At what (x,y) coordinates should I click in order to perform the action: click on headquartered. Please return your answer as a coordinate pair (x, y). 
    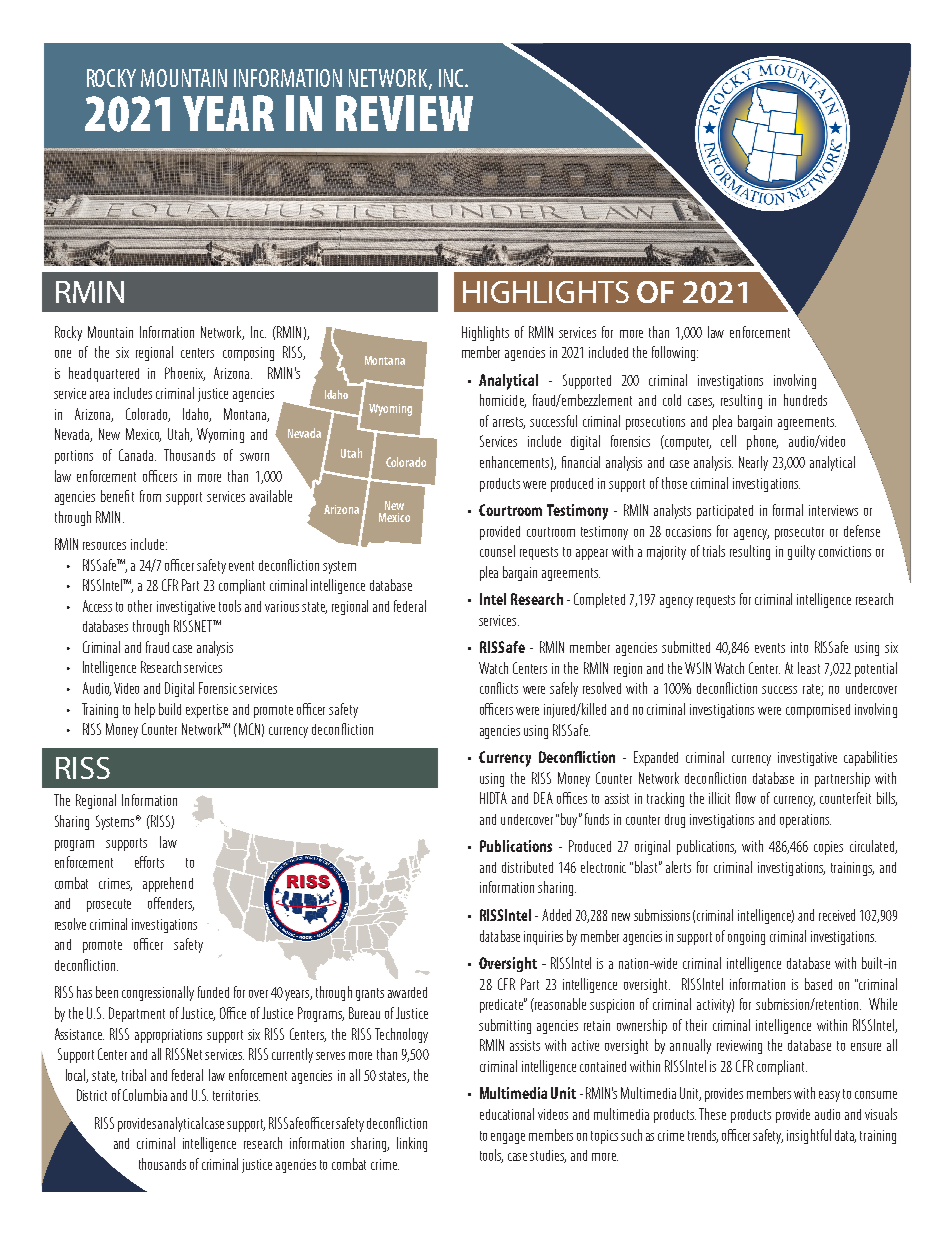
    Looking at the image, I should click on (104, 374).
